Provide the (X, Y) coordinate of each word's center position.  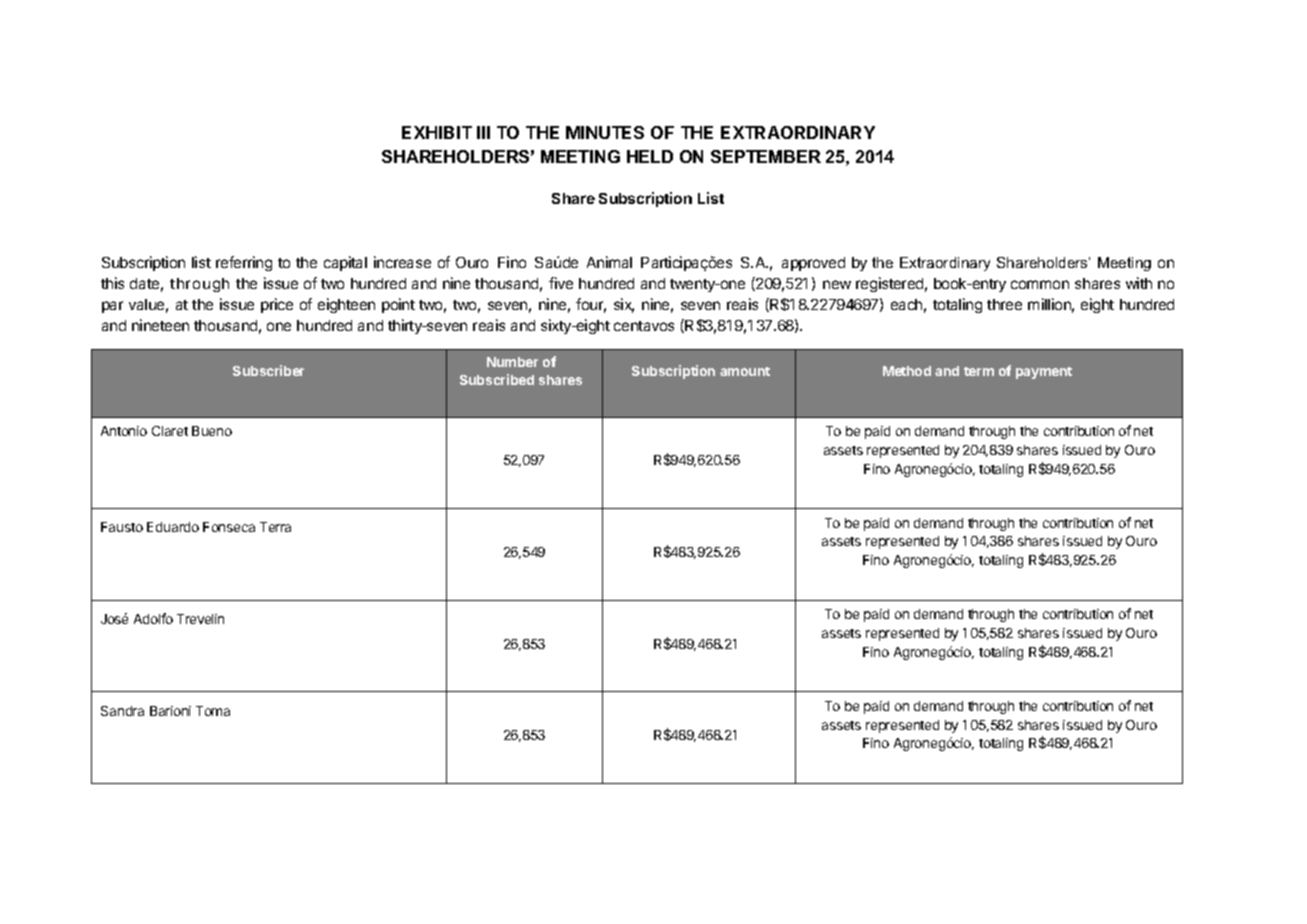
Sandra (122, 711)
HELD (650, 156)
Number (512, 362)
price (277, 305)
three (1004, 304)
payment (1044, 373)
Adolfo (153, 618)
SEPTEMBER (766, 156)
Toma (213, 711)
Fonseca (229, 527)
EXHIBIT (437, 132)
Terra (275, 527)
